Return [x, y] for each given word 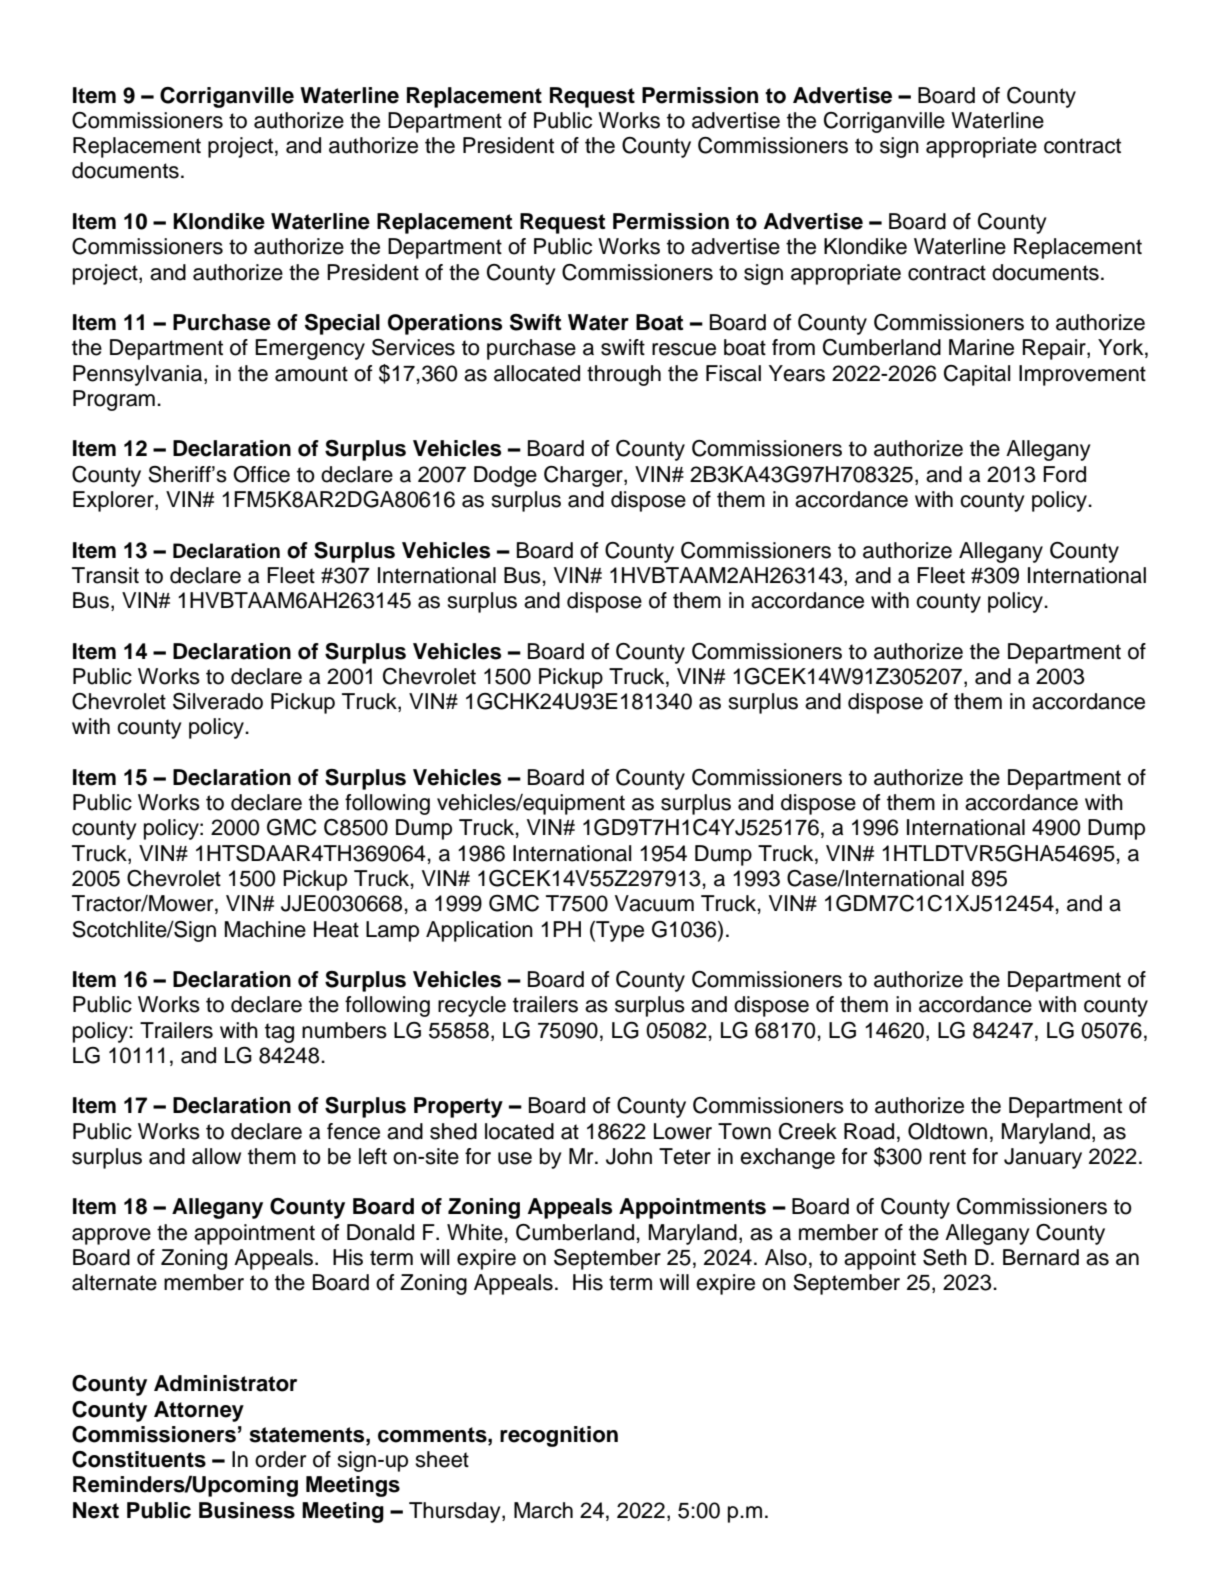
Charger [584, 476]
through [624, 375]
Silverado [218, 701]
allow [216, 1156]
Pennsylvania [139, 375]
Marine [981, 347]
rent [948, 1157]
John [629, 1156]
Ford [1064, 474]
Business [247, 1510]
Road [869, 1131]
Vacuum [654, 903]
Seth [945, 1257]
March [543, 1510]
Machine [265, 929]
